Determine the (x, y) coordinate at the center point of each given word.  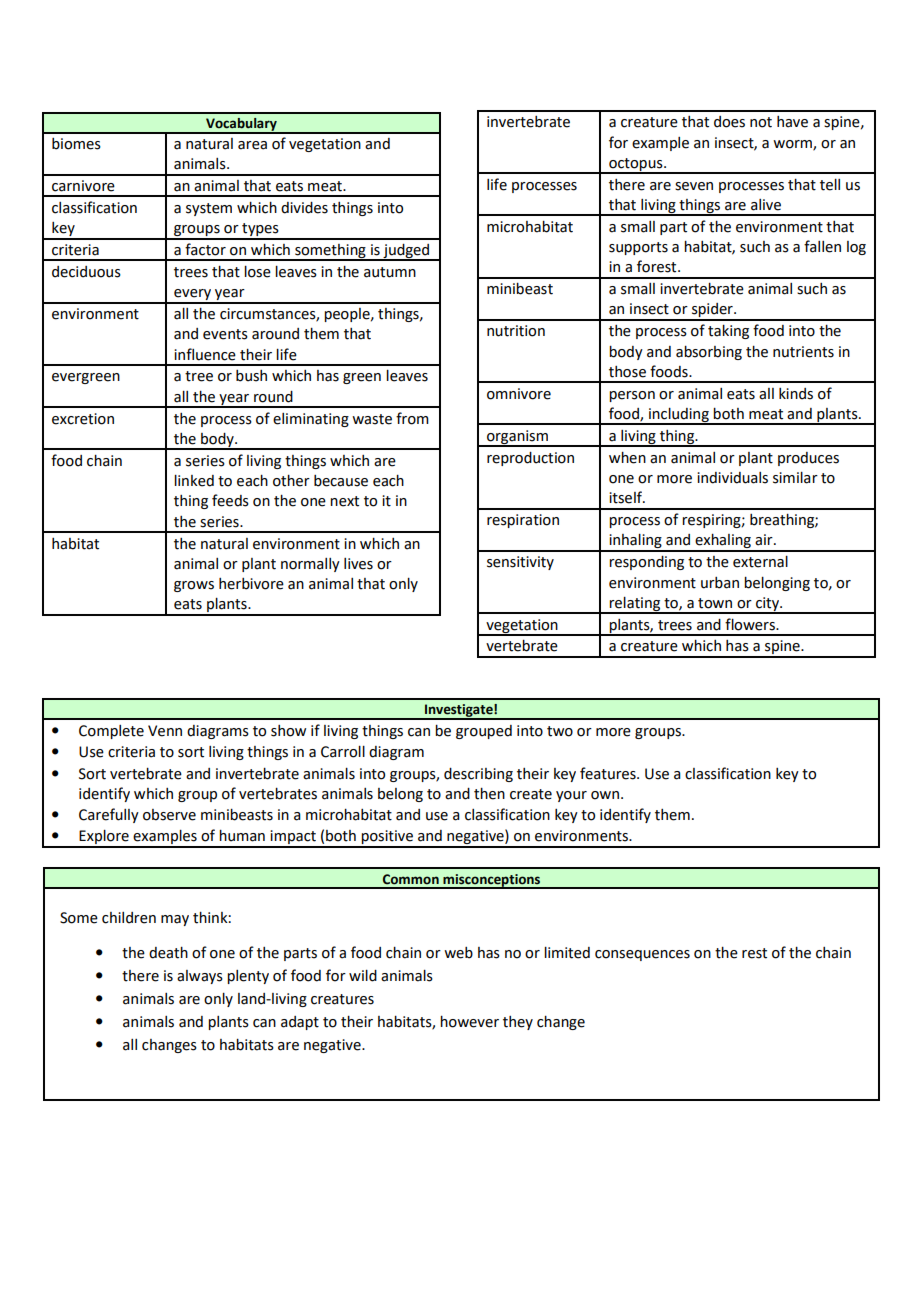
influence (205, 354)
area (252, 145)
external (760, 562)
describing (478, 775)
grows (194, 586)
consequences (642, 955)
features (609, 773)
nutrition (516, 331)
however (469, 1022)
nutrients (803, 352)
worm (793, 145)
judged (406, 252)
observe (169, 815)
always (200, 977)
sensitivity (520, 563)
